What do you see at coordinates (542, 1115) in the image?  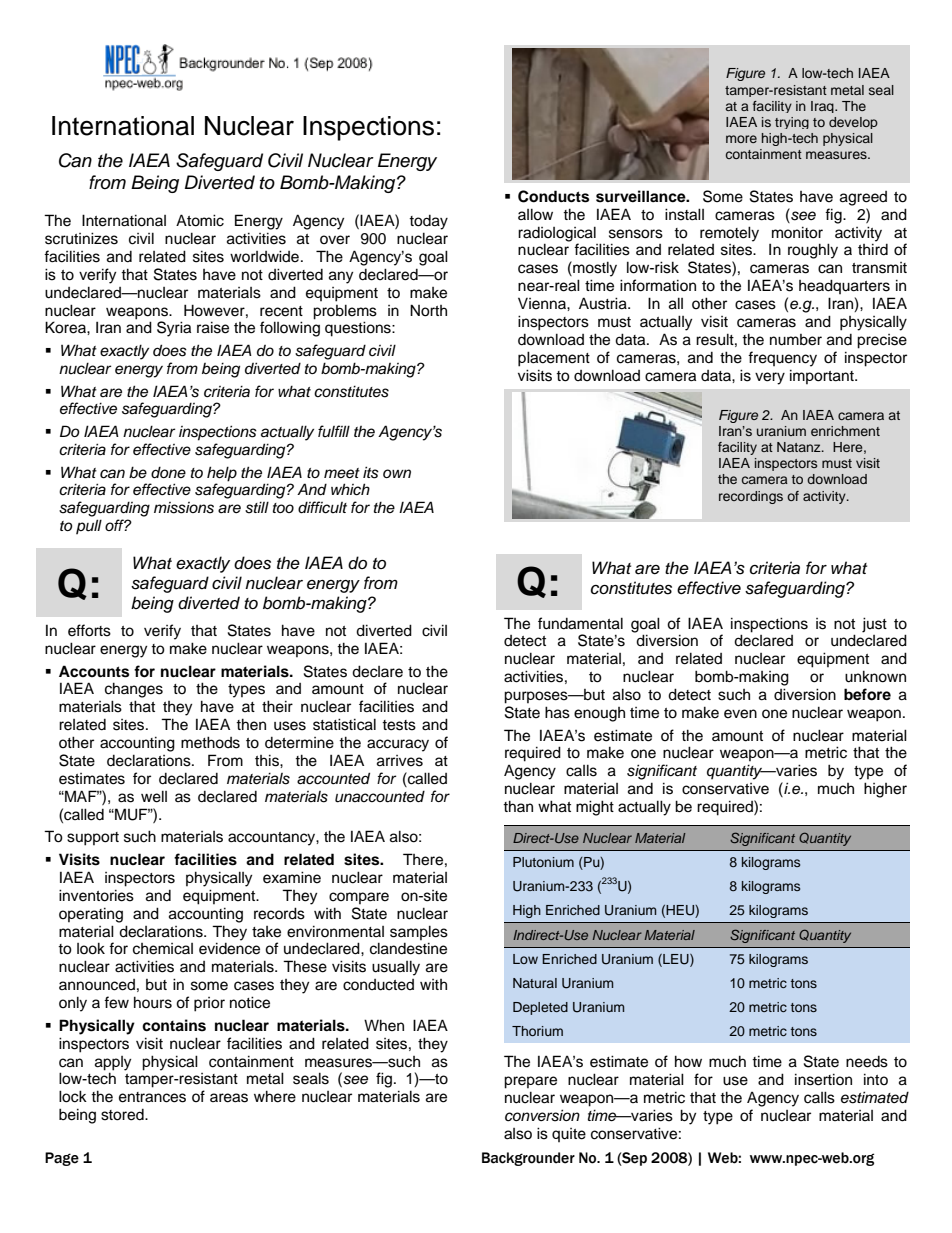 I see `conversion` at bounding box center [542, 1115].
